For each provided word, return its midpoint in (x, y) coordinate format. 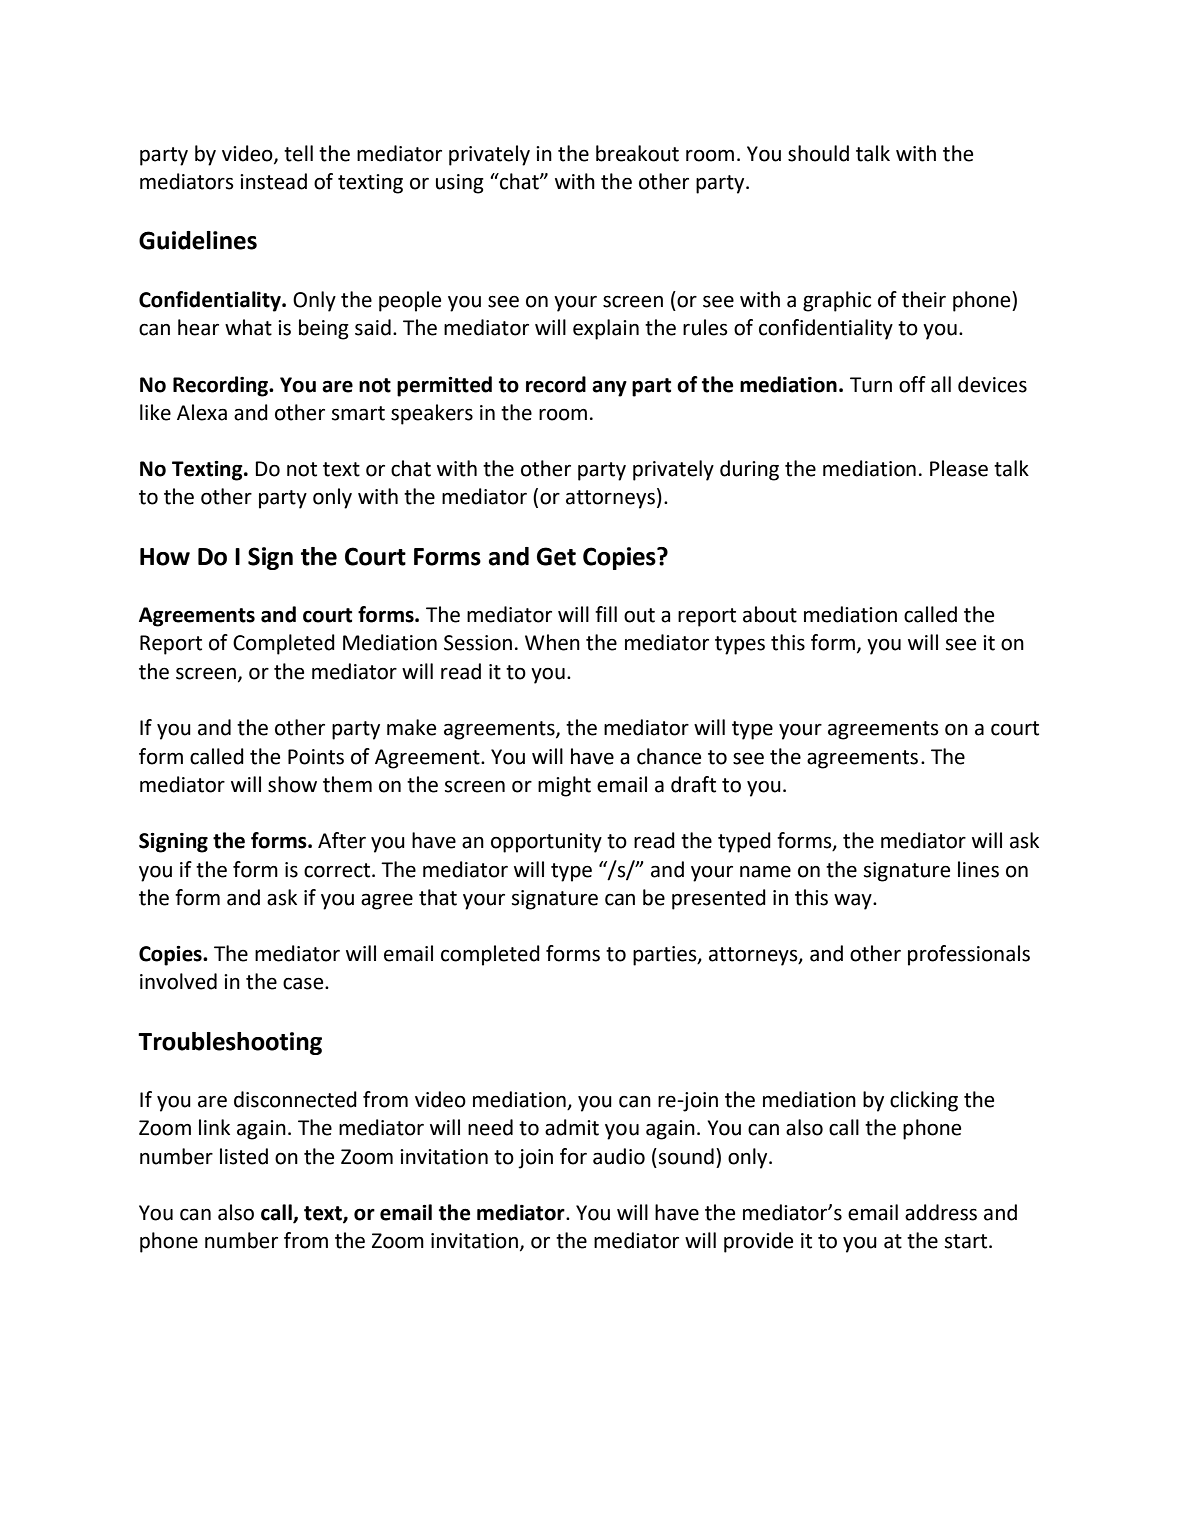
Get (556, 556)
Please (959, 468)
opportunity (546, 843)
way (854, 902)
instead (273, 181)
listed (244, 1156)
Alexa (202, 412)
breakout (637, 153)
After (342, 840)
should (818, 153)
